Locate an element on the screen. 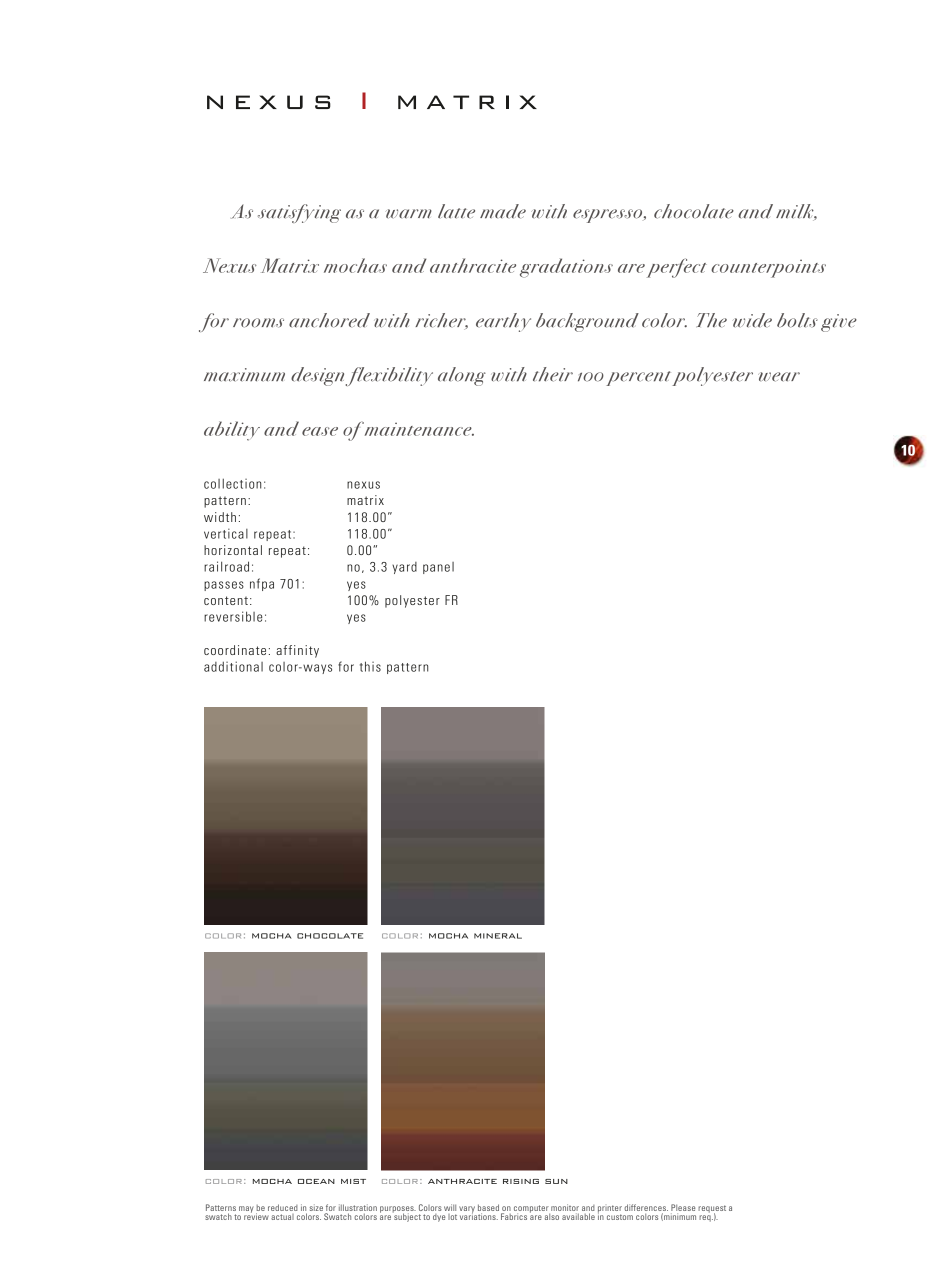  ocean is located at coordinates (316, 1181).
